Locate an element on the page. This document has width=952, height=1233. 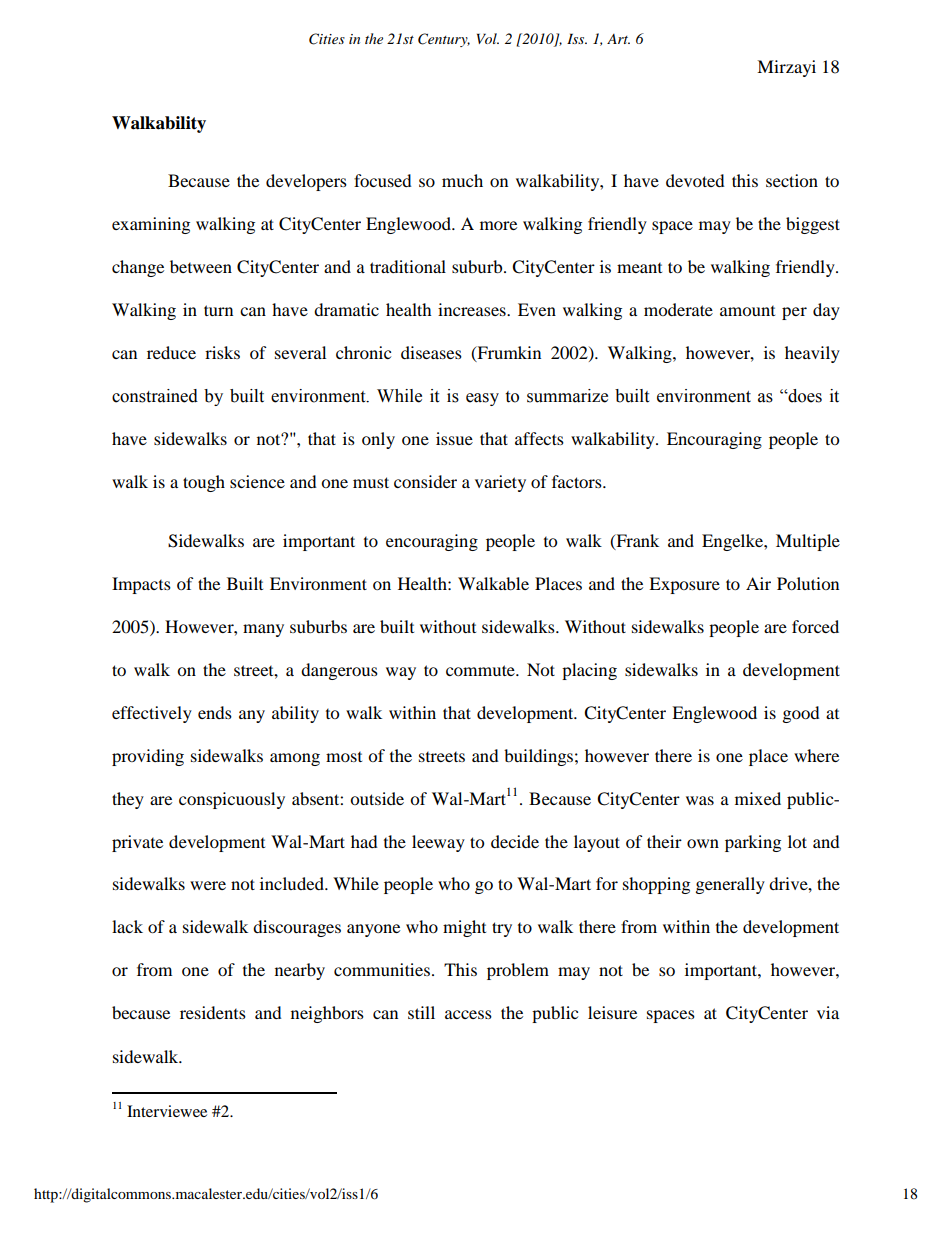
developers is located at coordinates (306, 182).
